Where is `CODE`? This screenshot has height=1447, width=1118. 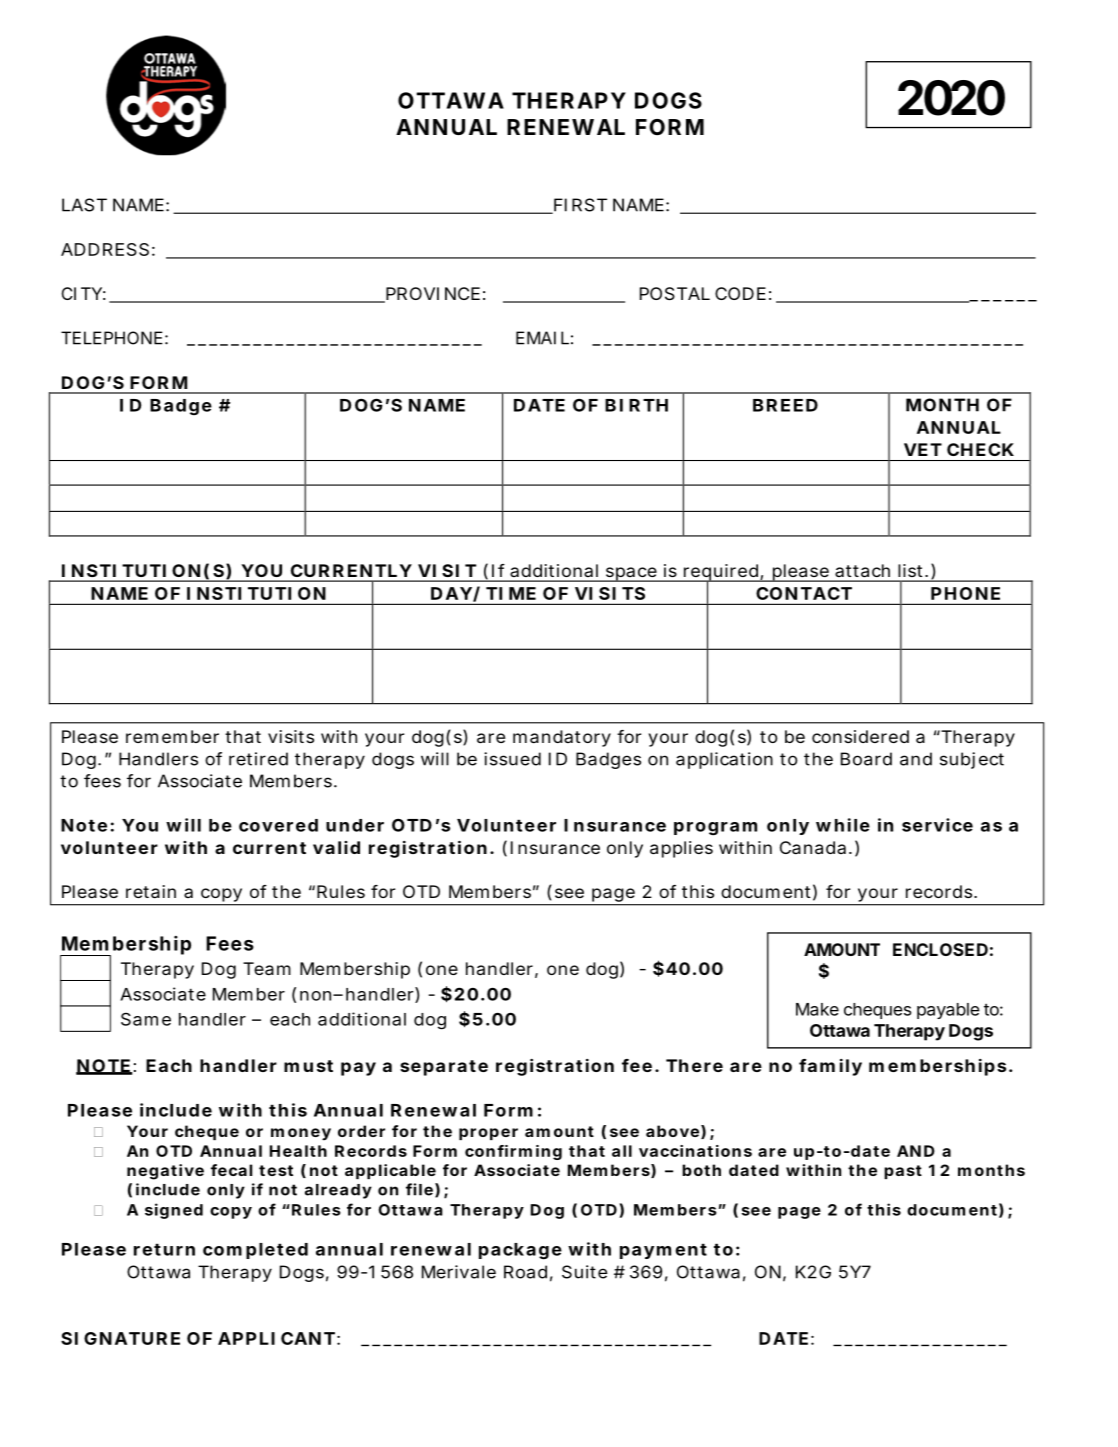
CODE is located at coordinates (740, 293).
